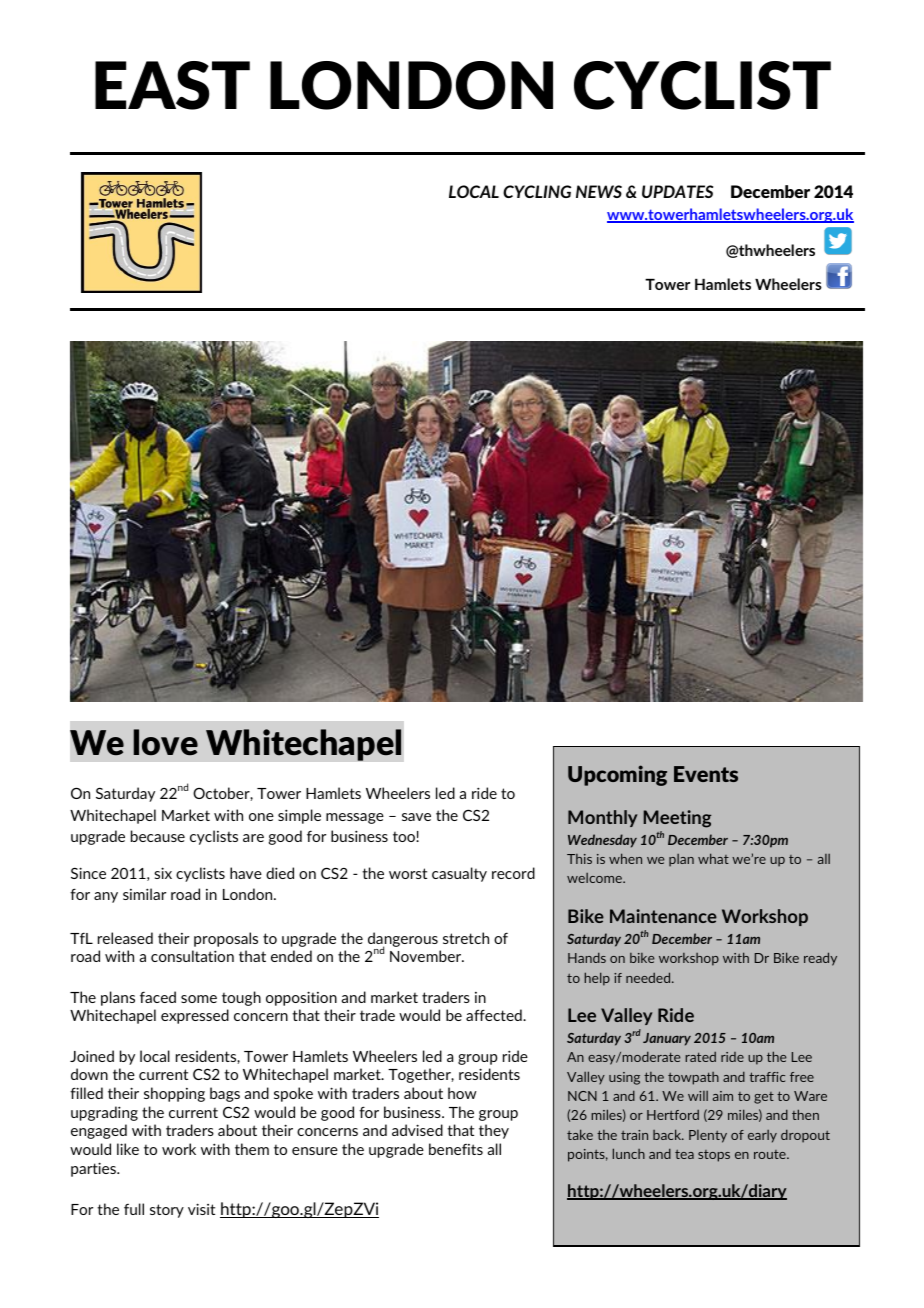  I want to click on Events, so click(706, 774).
